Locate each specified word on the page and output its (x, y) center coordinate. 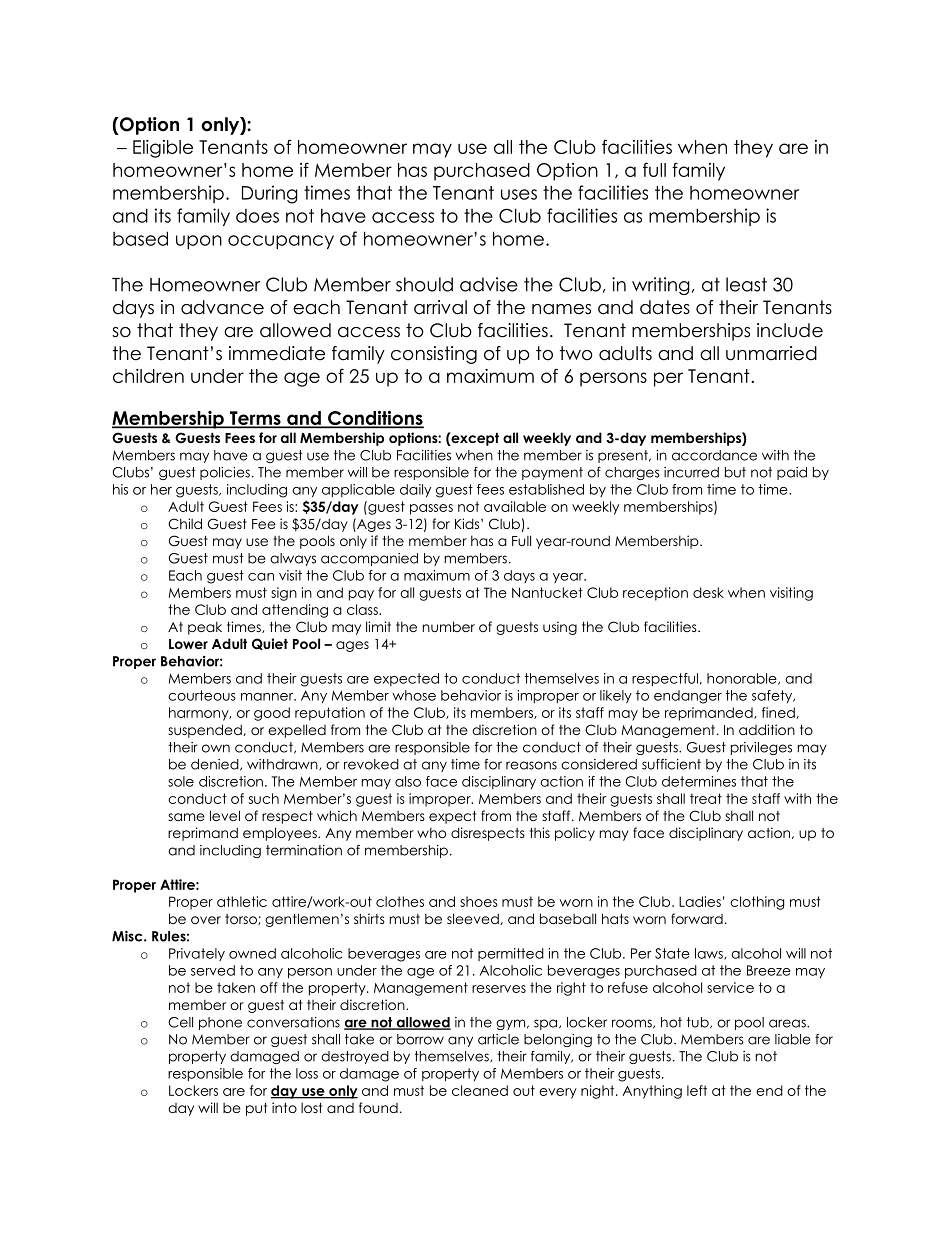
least (746, 284)
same (186, 817)
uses (519, 194)
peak (205, 628)
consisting (434, 355)
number (449, 626)
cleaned (480, 1090)
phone (220, 1023)
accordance (714, 455)
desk (708, 592)
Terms (255, 419)
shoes (479, 901)
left (697, 1090)
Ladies (700, 901)
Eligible (163, 149)
